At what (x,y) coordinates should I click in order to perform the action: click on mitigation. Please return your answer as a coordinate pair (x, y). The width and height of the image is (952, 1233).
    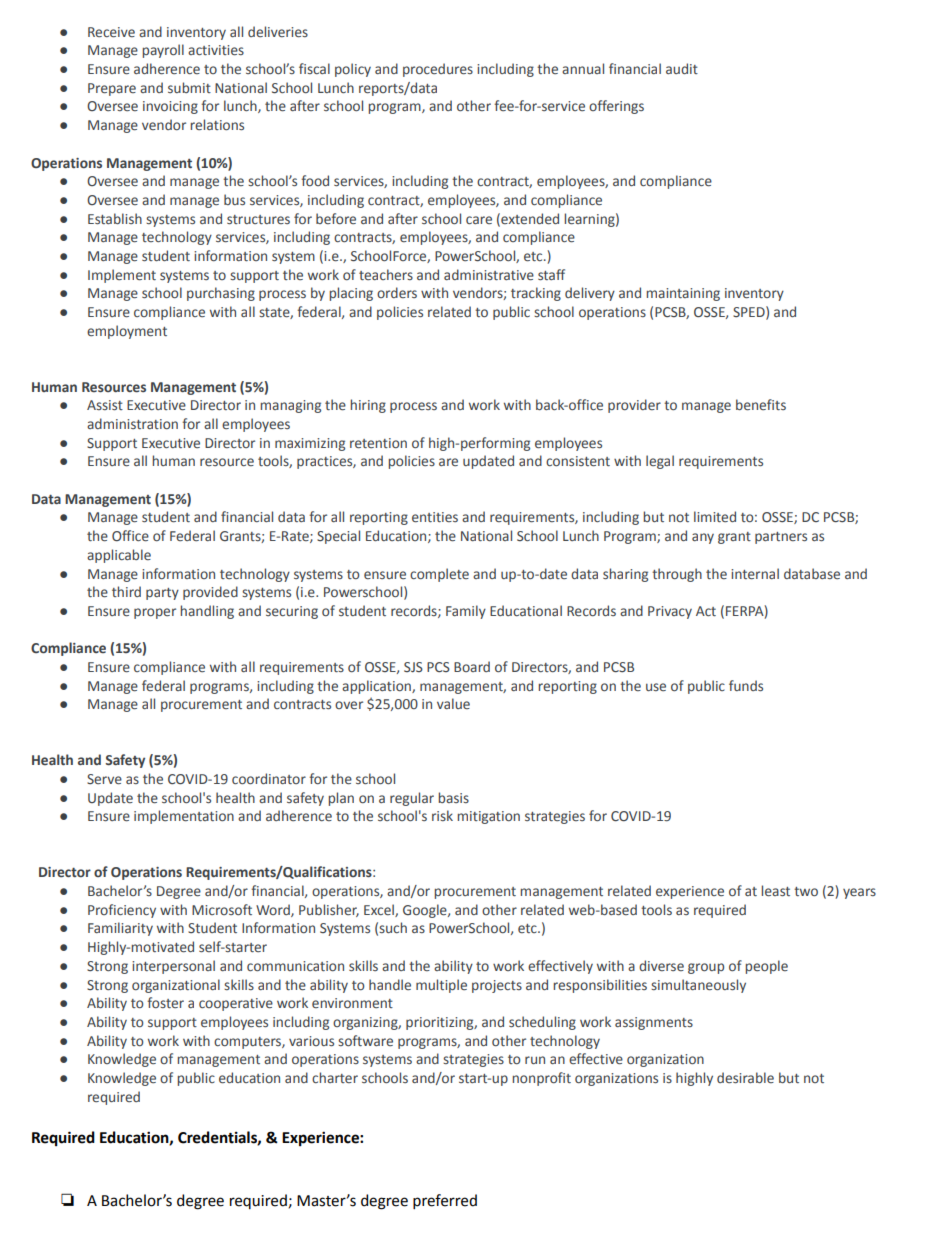
    Looking at the image, I should click on (488, 817).
